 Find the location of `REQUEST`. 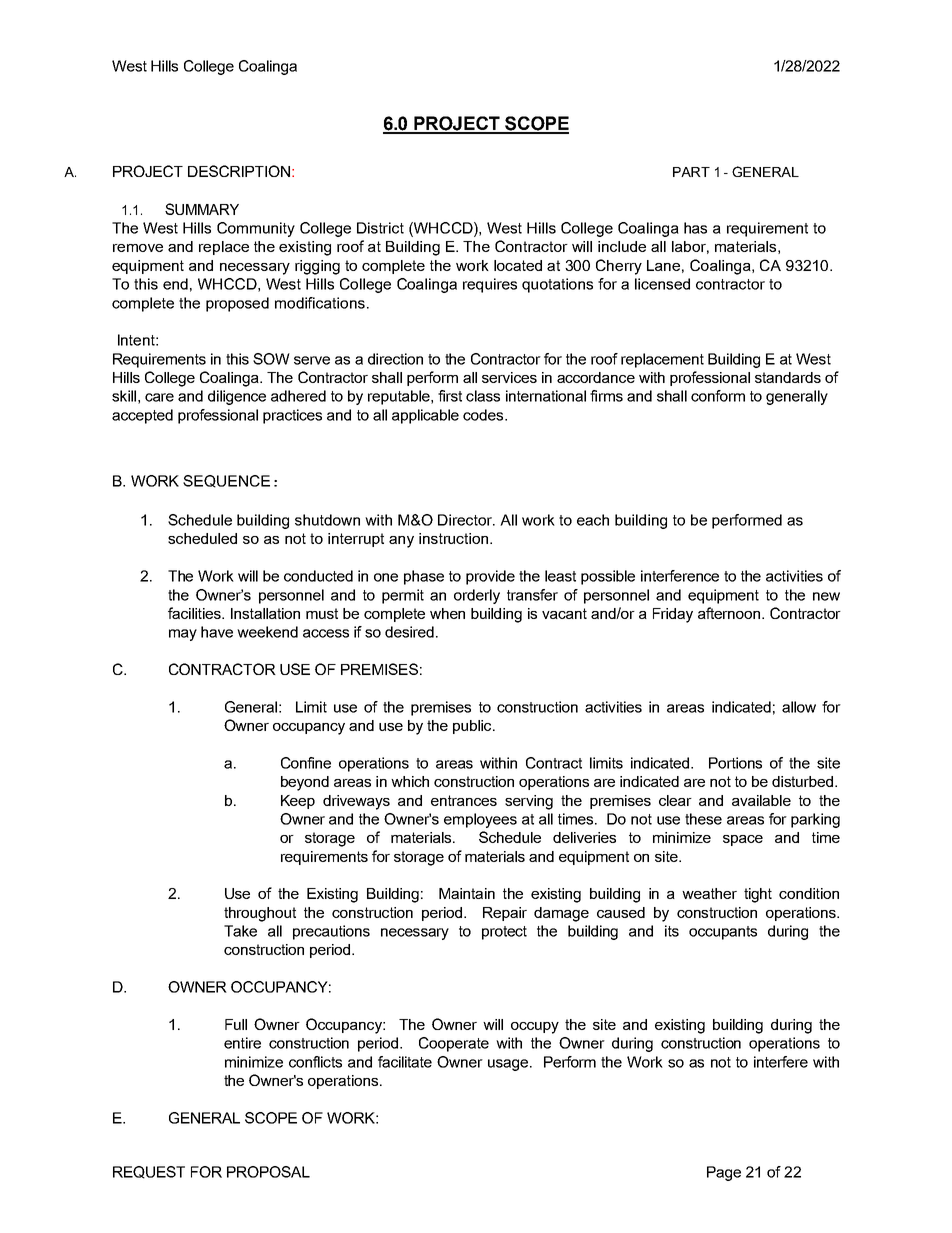

REQUEST is located at coordinates (149, 1172).
